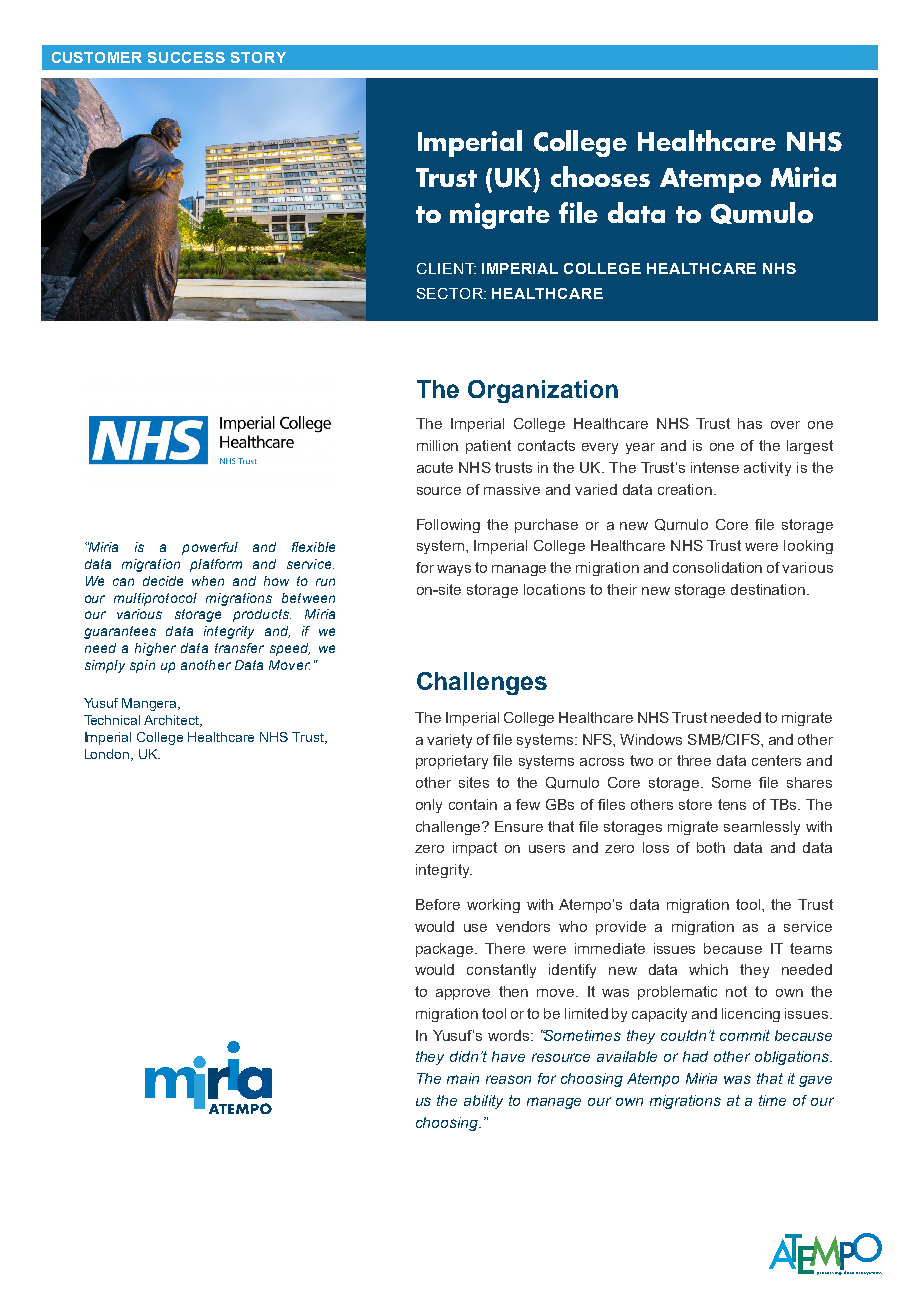 The height and width of the page is (1308, 924). Describe the element at coordinates (186, 57) in the page. I see `SUCCESS` at that location.
